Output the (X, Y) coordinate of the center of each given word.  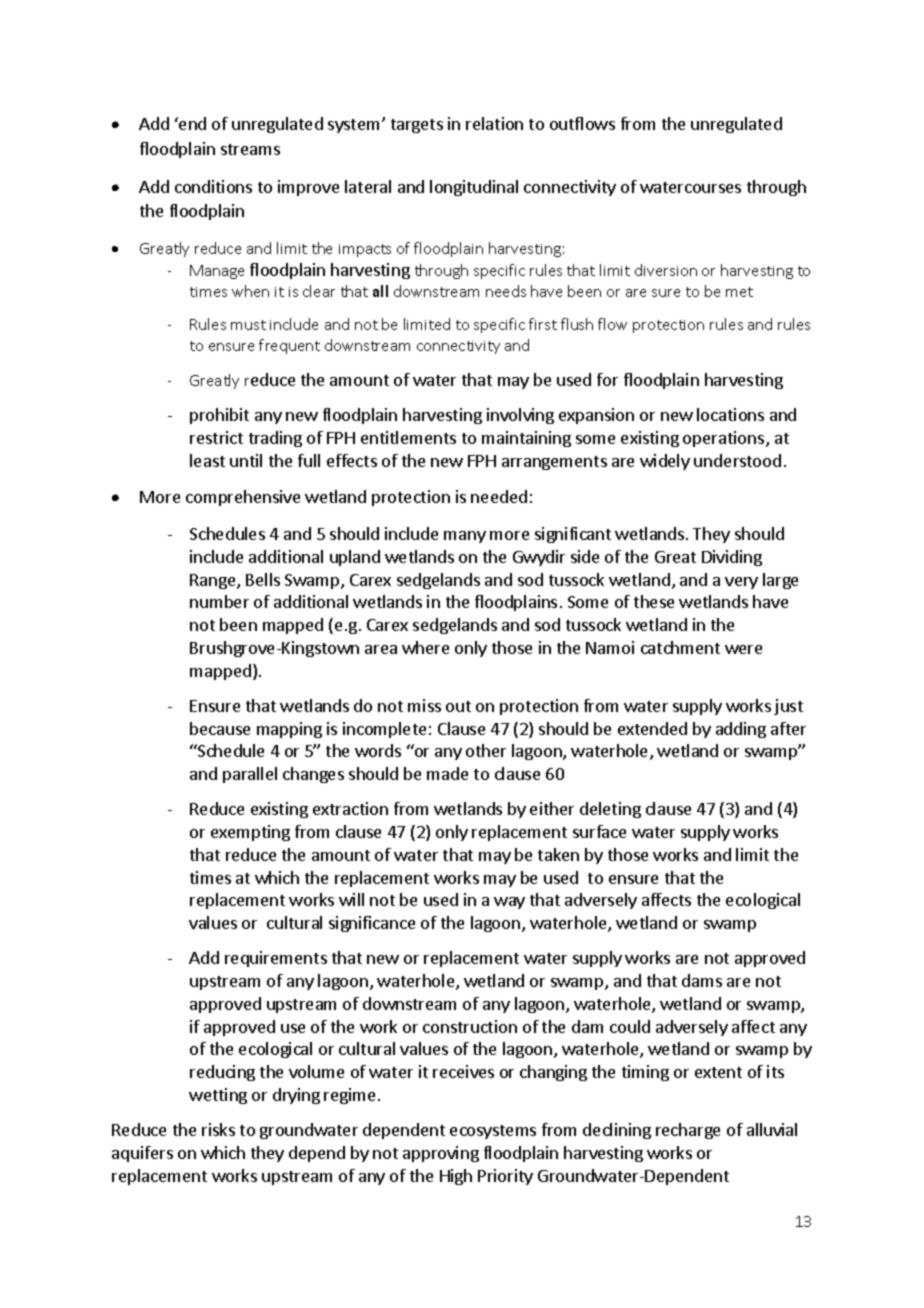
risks (218, 1129)
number (219, 601)
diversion (666, 270)
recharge (688, 1131)
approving (441, 1154)
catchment (680, 647)
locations (730, 414)
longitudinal (474, 188)
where (425, 647)
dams (702, 980)
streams (250, 149)
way (509, 903)
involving (520, 416)
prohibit (219, 416)
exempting (250, 833)
